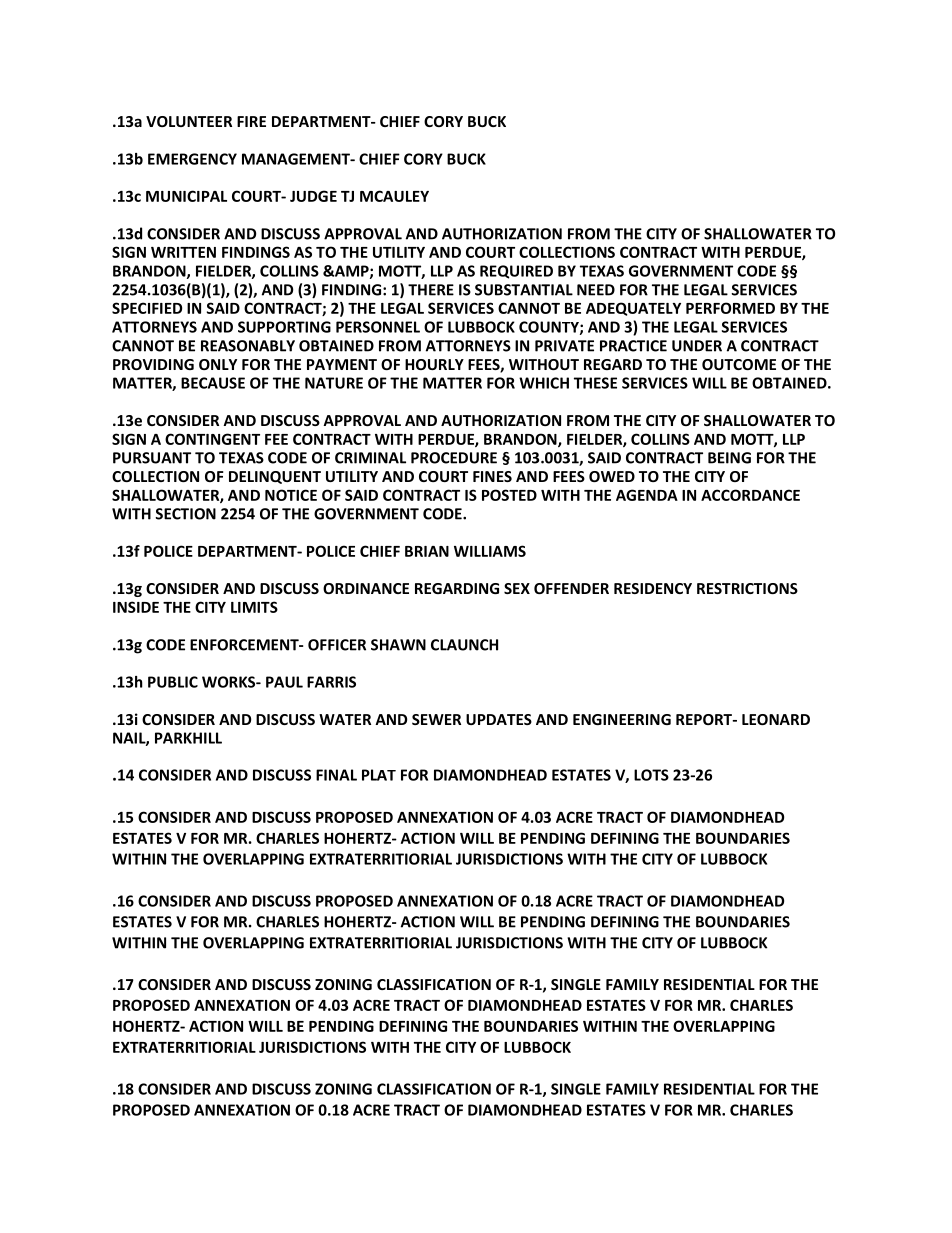  What do you see at coordinates (729, 458) in the image?
I see `BEING` at bounding box center [729, 458].
